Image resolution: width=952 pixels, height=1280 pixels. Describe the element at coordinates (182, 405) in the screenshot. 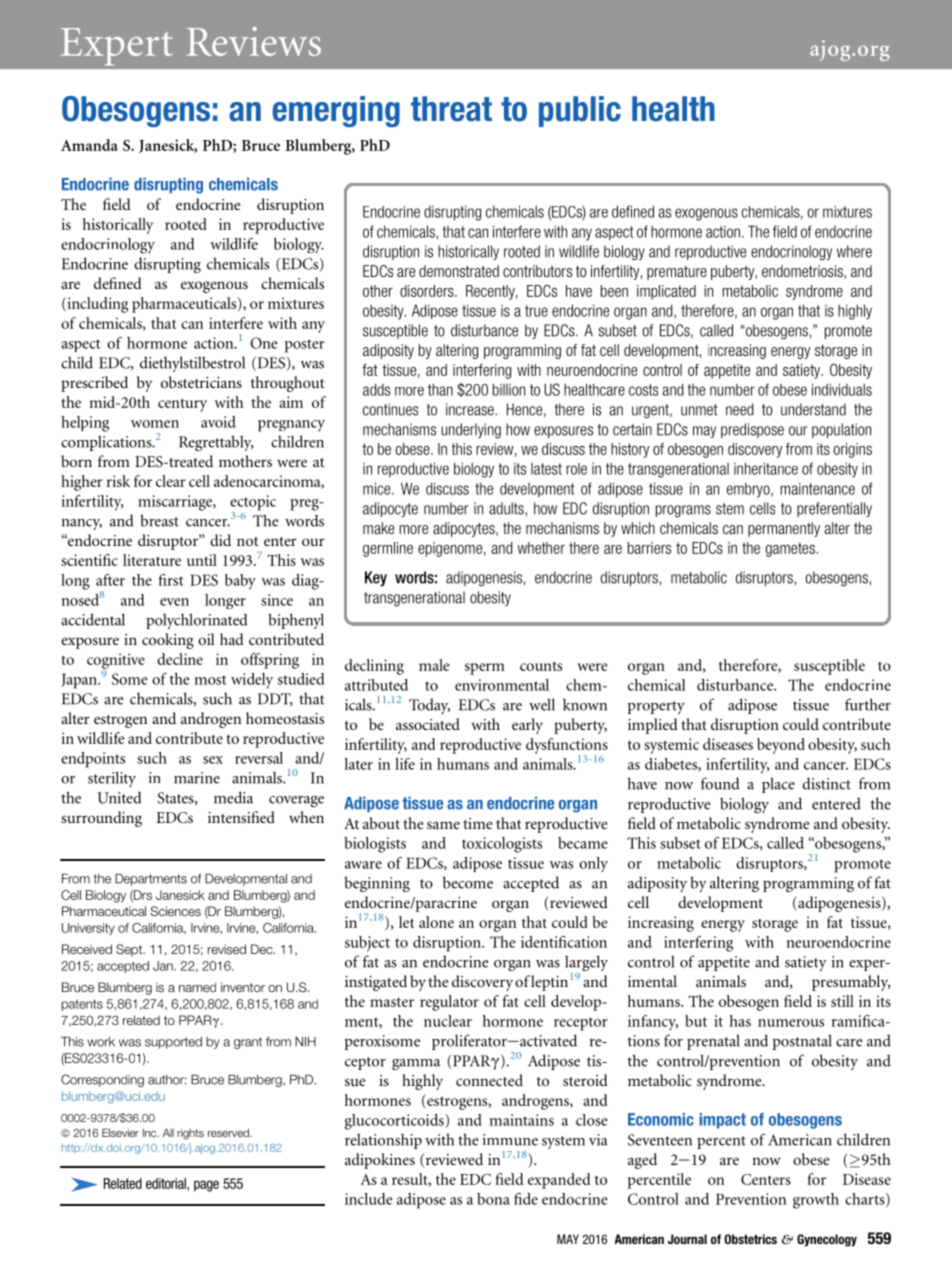

I see `century` at that location.
